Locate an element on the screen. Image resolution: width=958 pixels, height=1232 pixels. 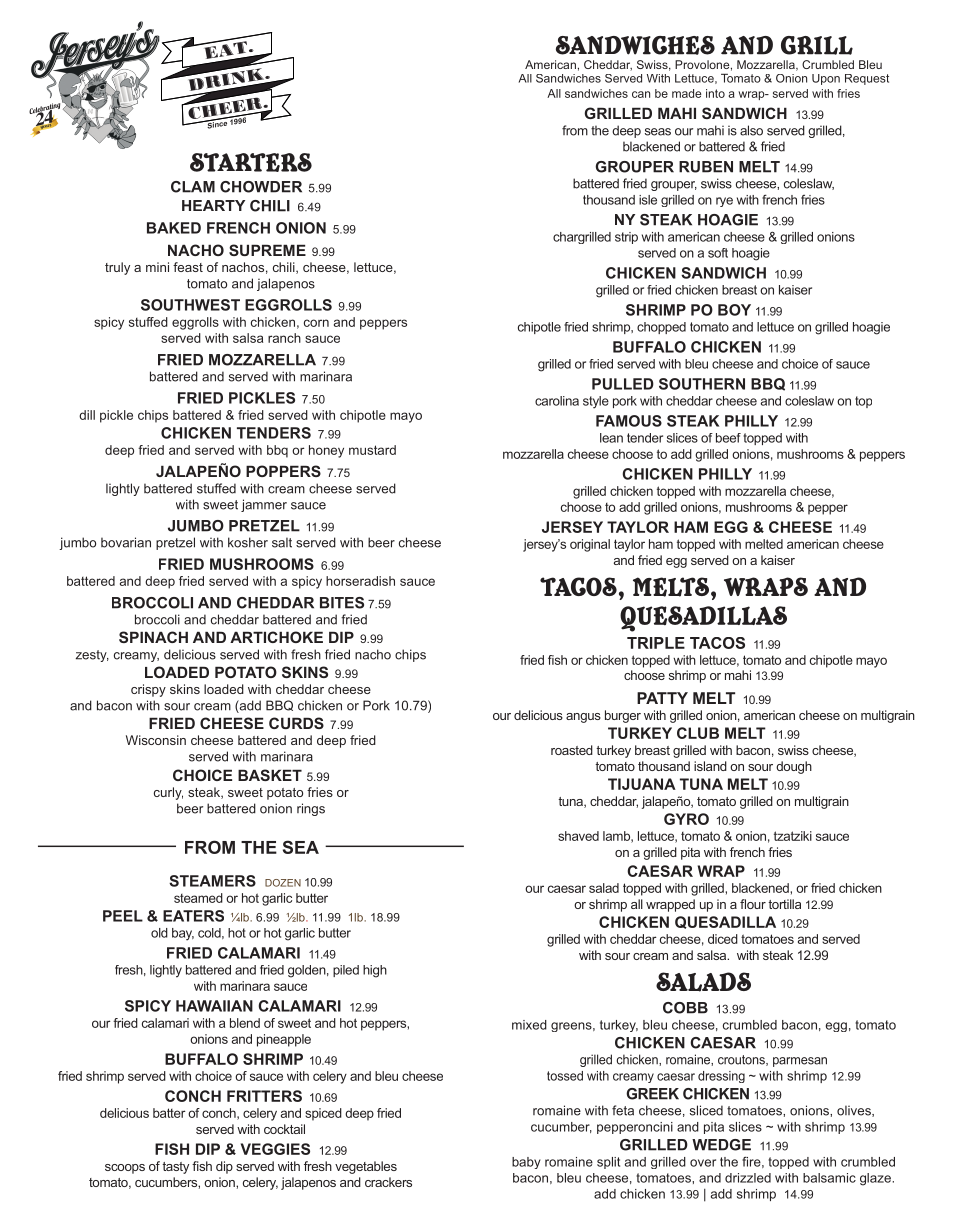
tasty is located at coordinates (175, 1168).
